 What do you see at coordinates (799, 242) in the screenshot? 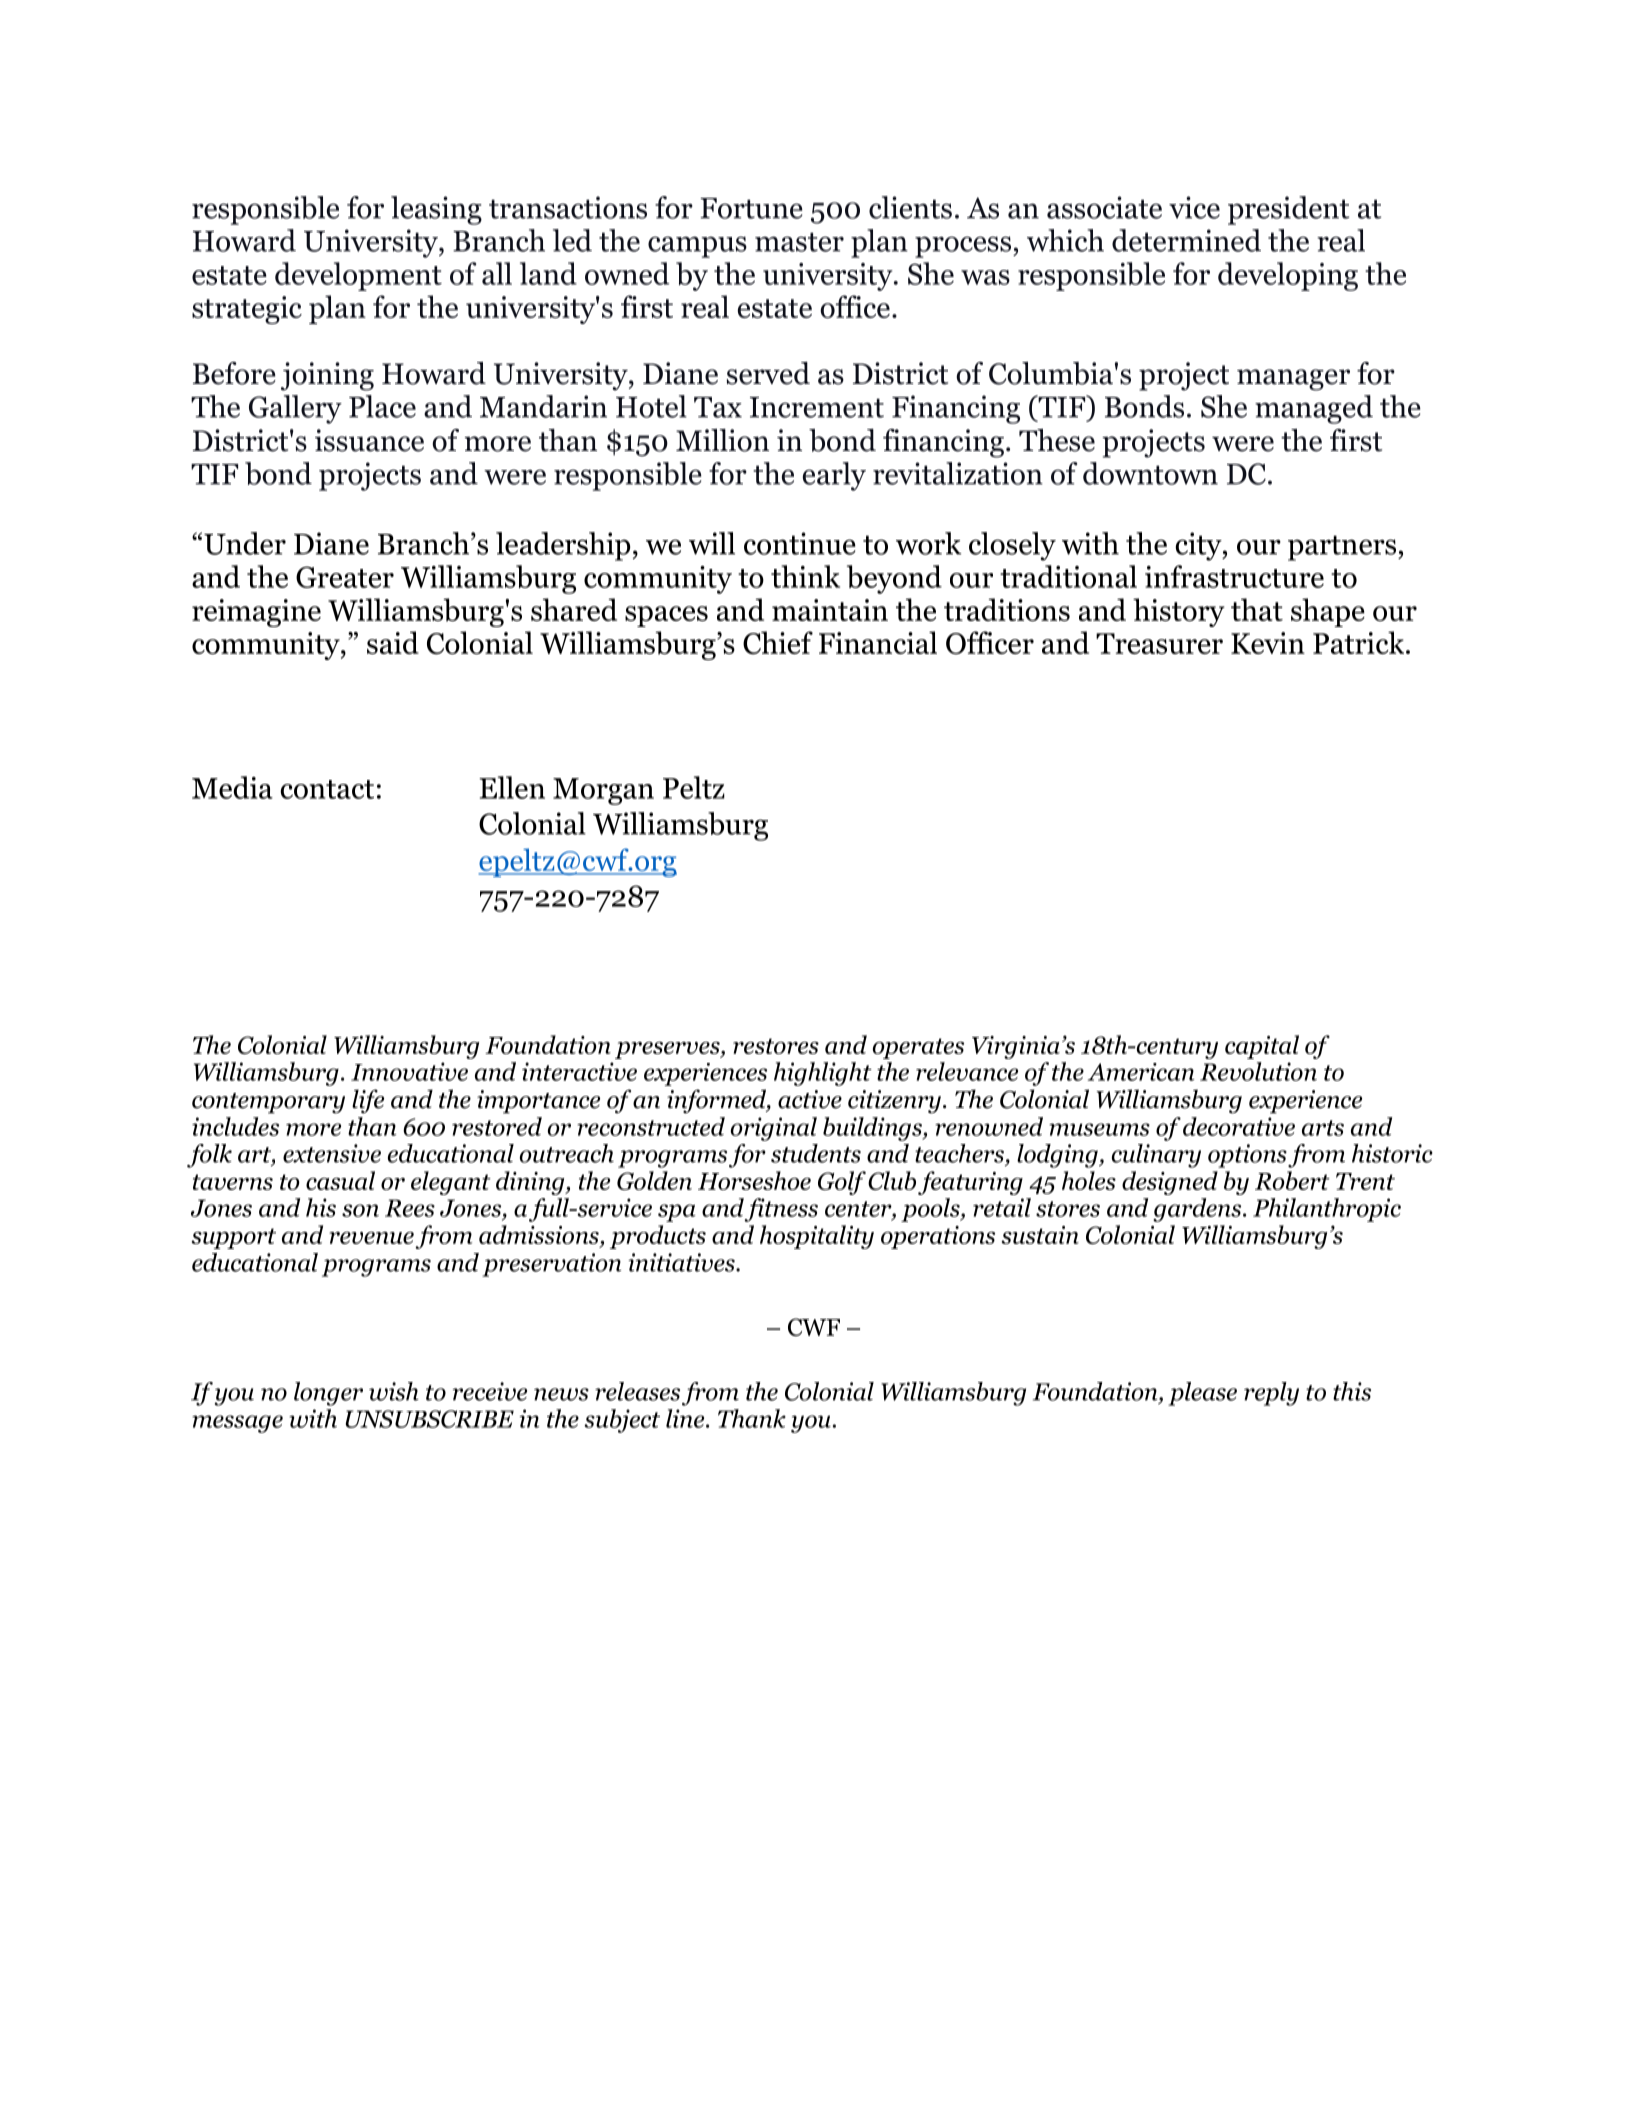
I see `master` at bounding box center [799, 242].
